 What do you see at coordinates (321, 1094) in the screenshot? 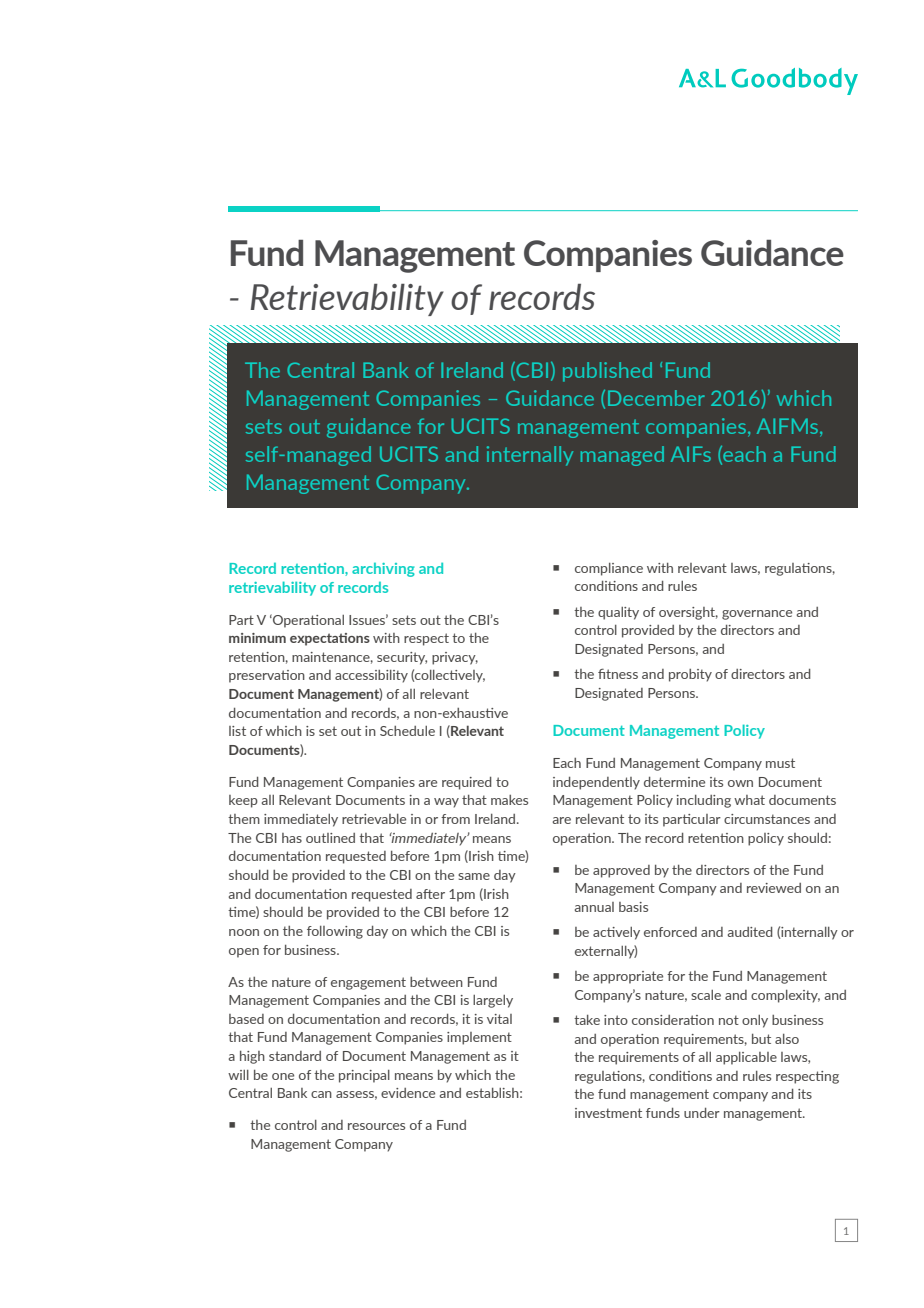
I see `can` at bounding box center [321, 1094].
